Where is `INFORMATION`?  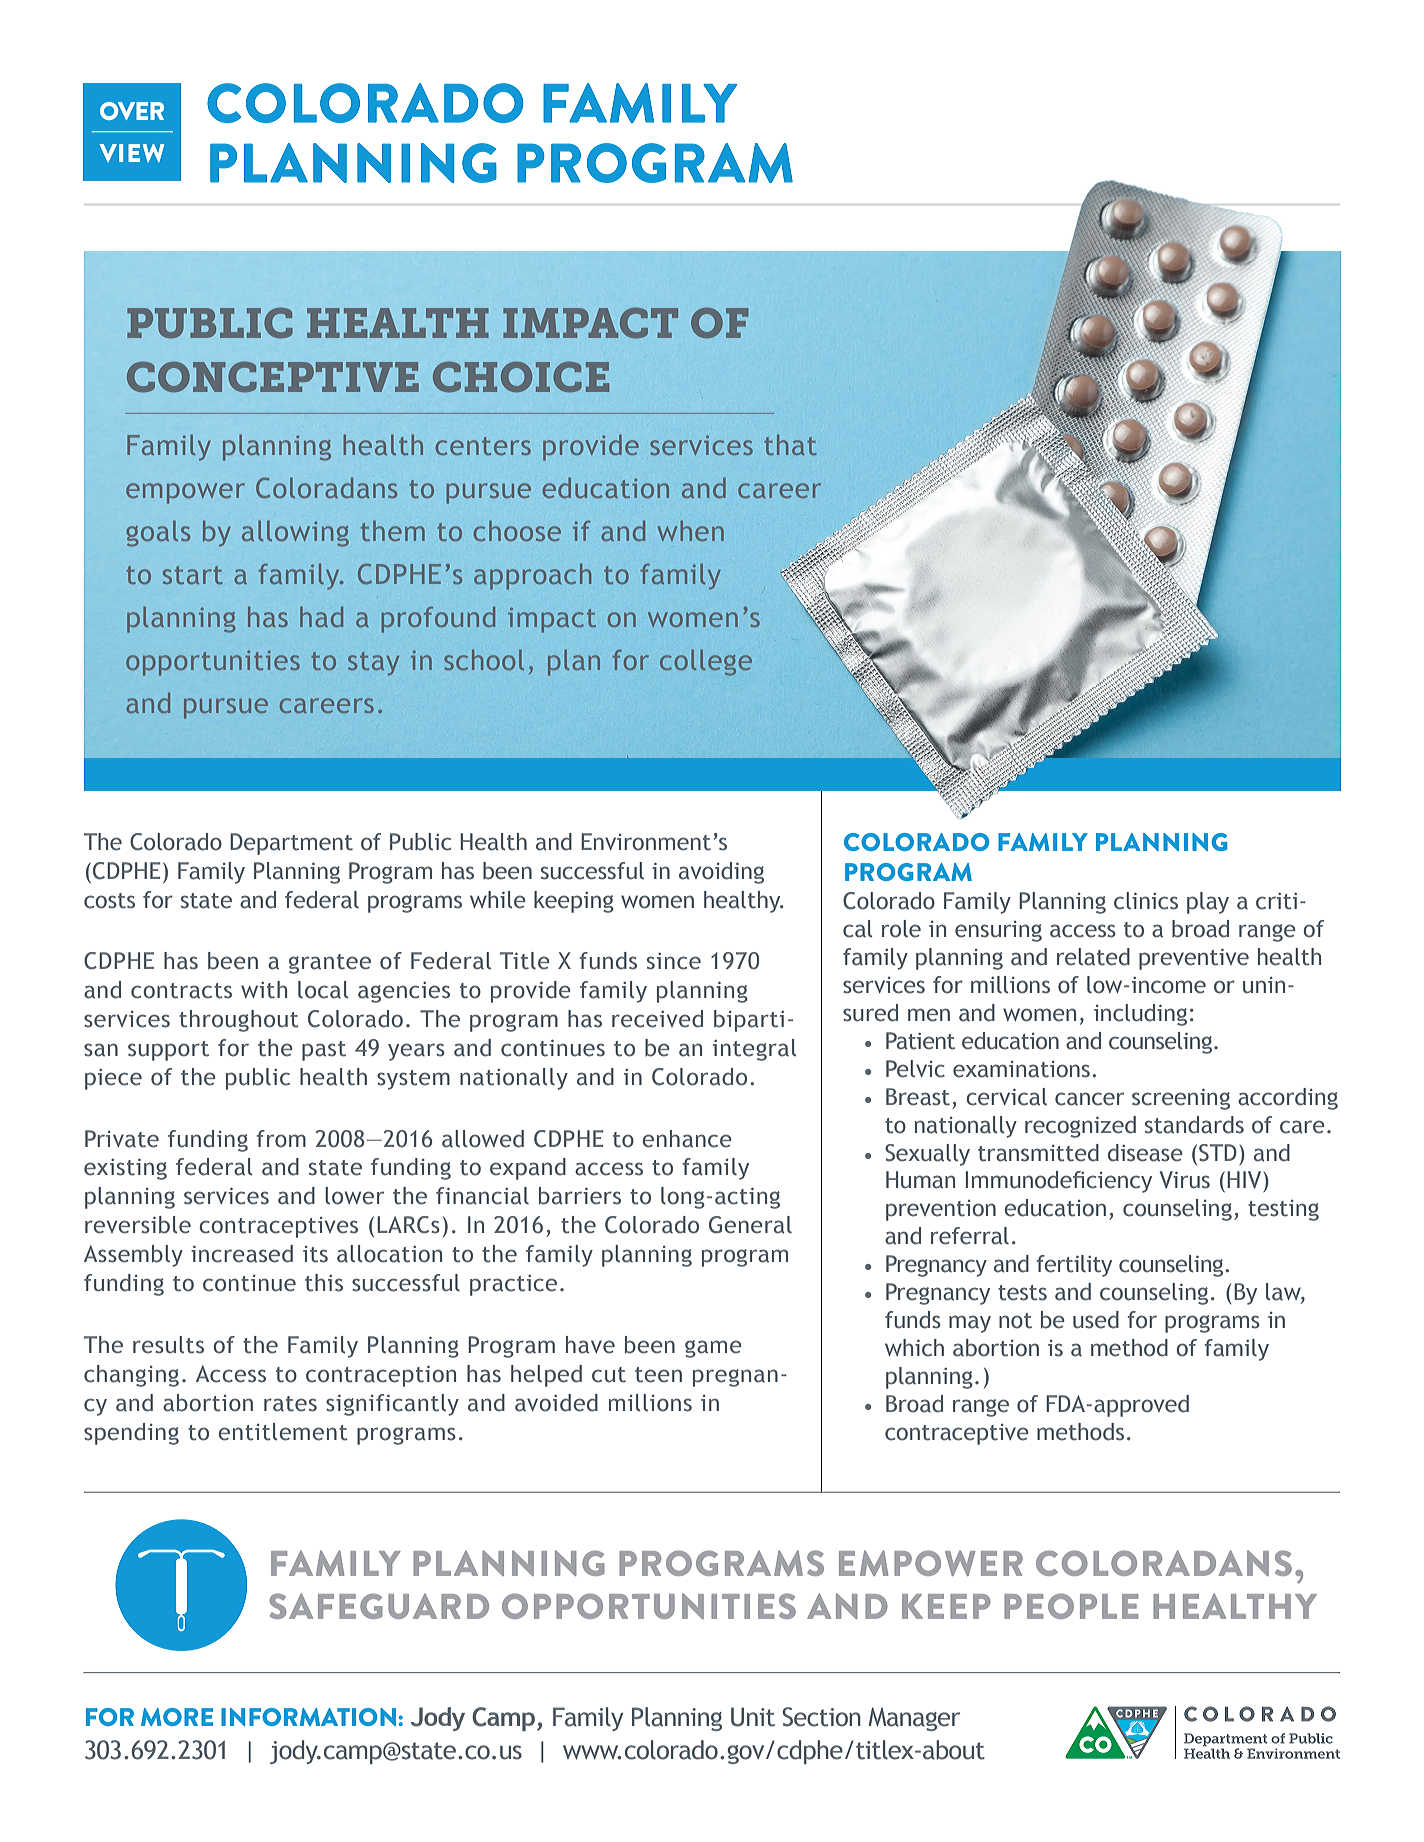
INFORMATION is located at coordinates (308, 1717).
